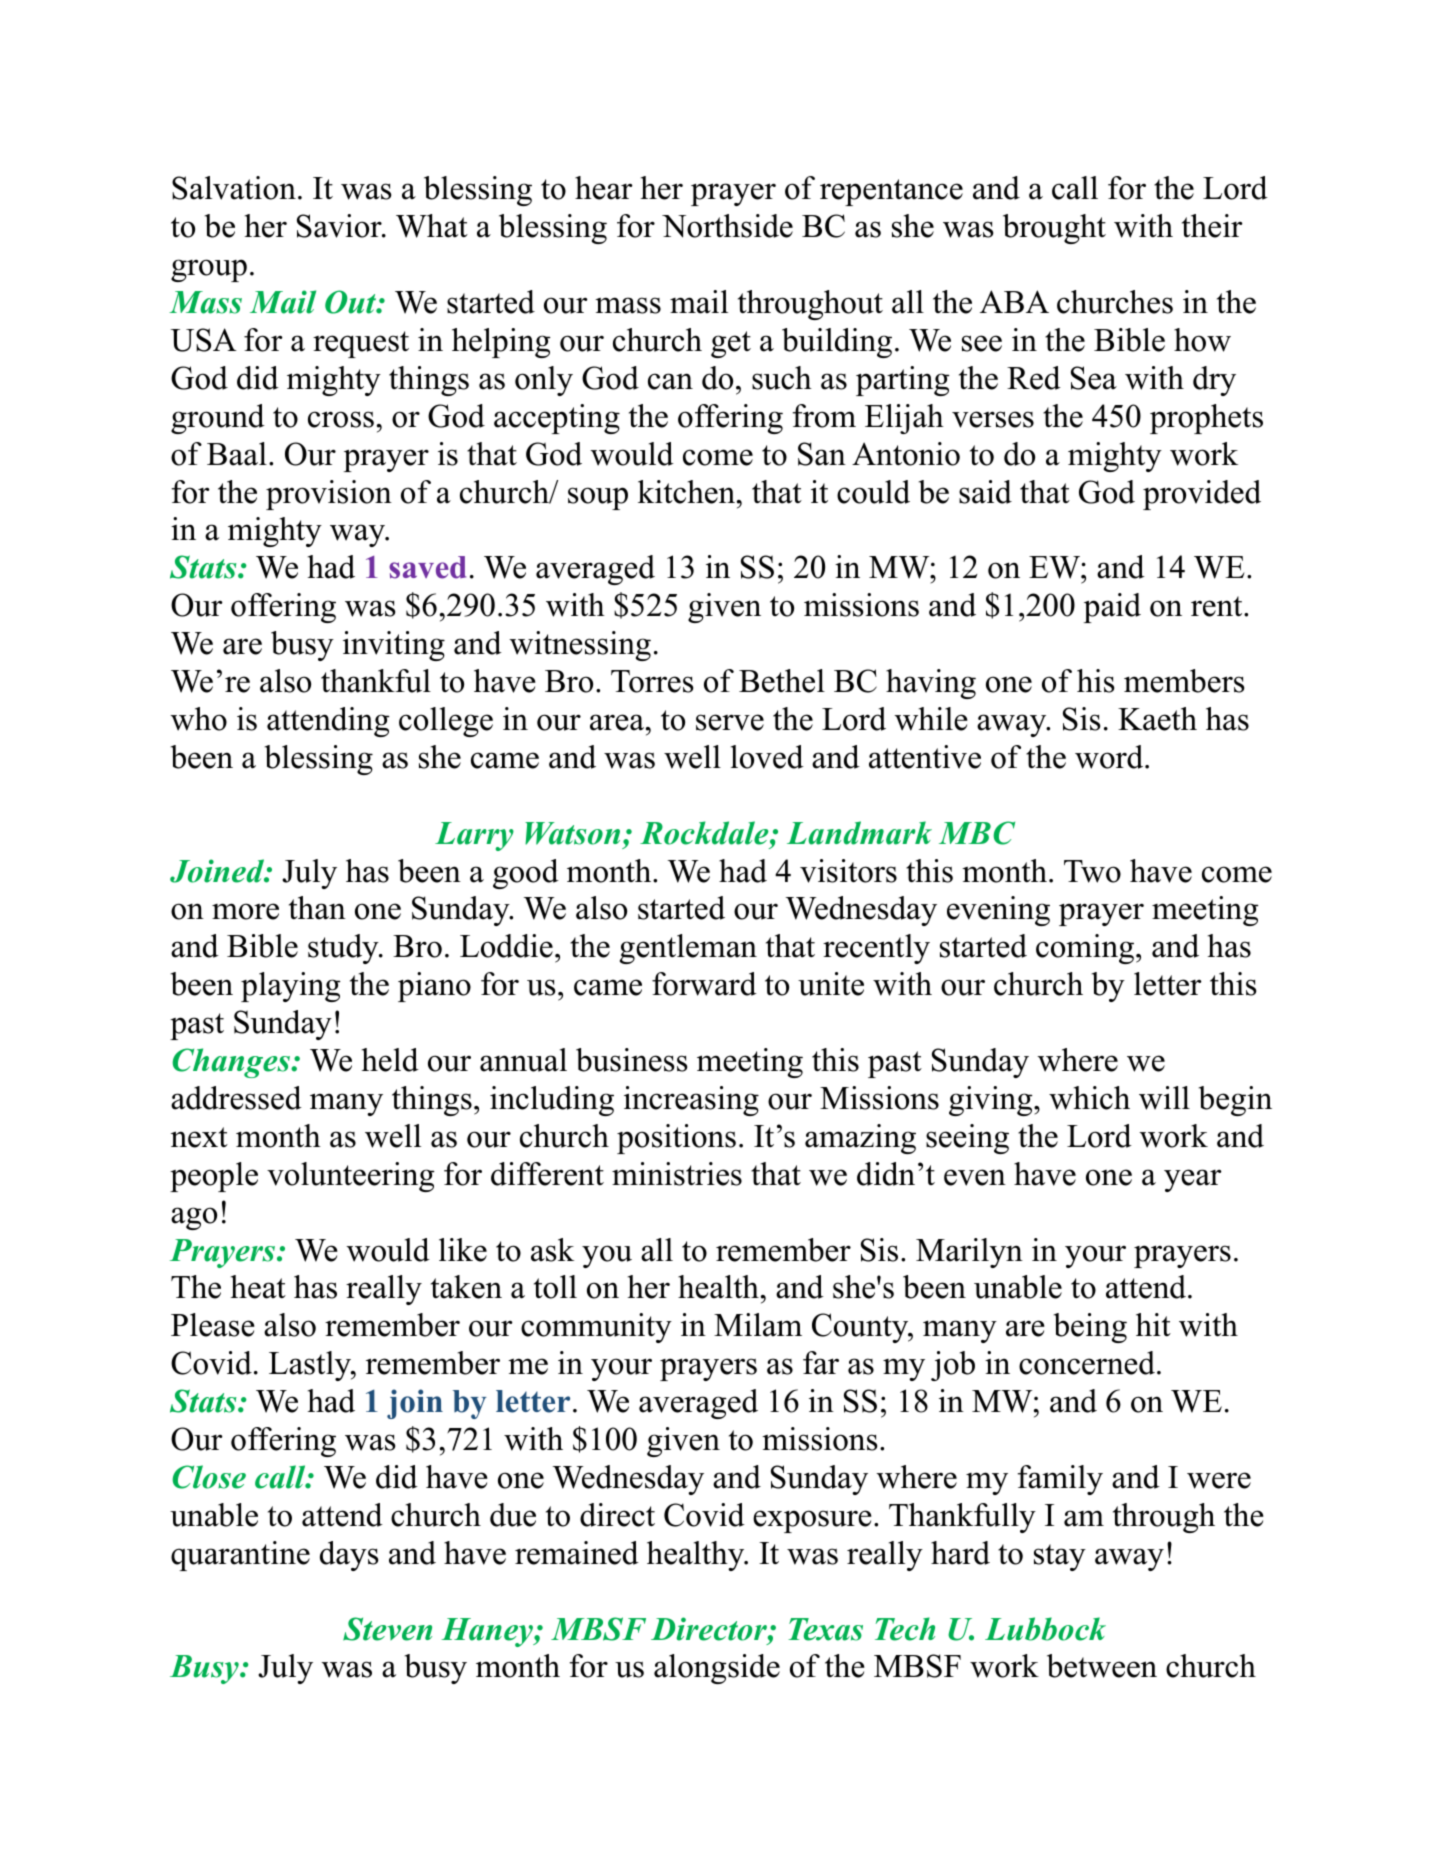 The image size is (1450, 1876). I want to click on members, so click(1184, 681).
